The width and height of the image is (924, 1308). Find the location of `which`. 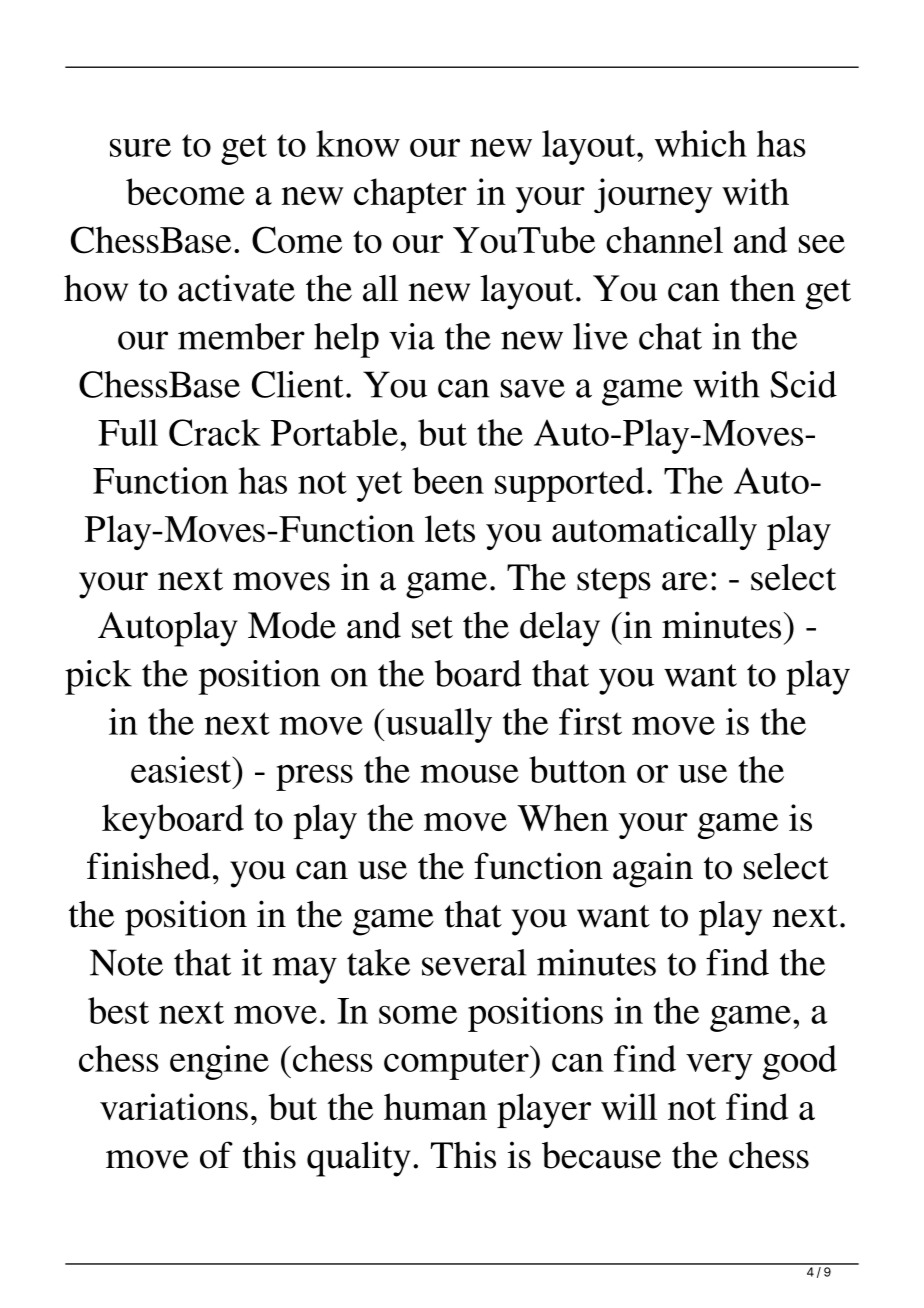

which is located at coordinates (700, 143).
